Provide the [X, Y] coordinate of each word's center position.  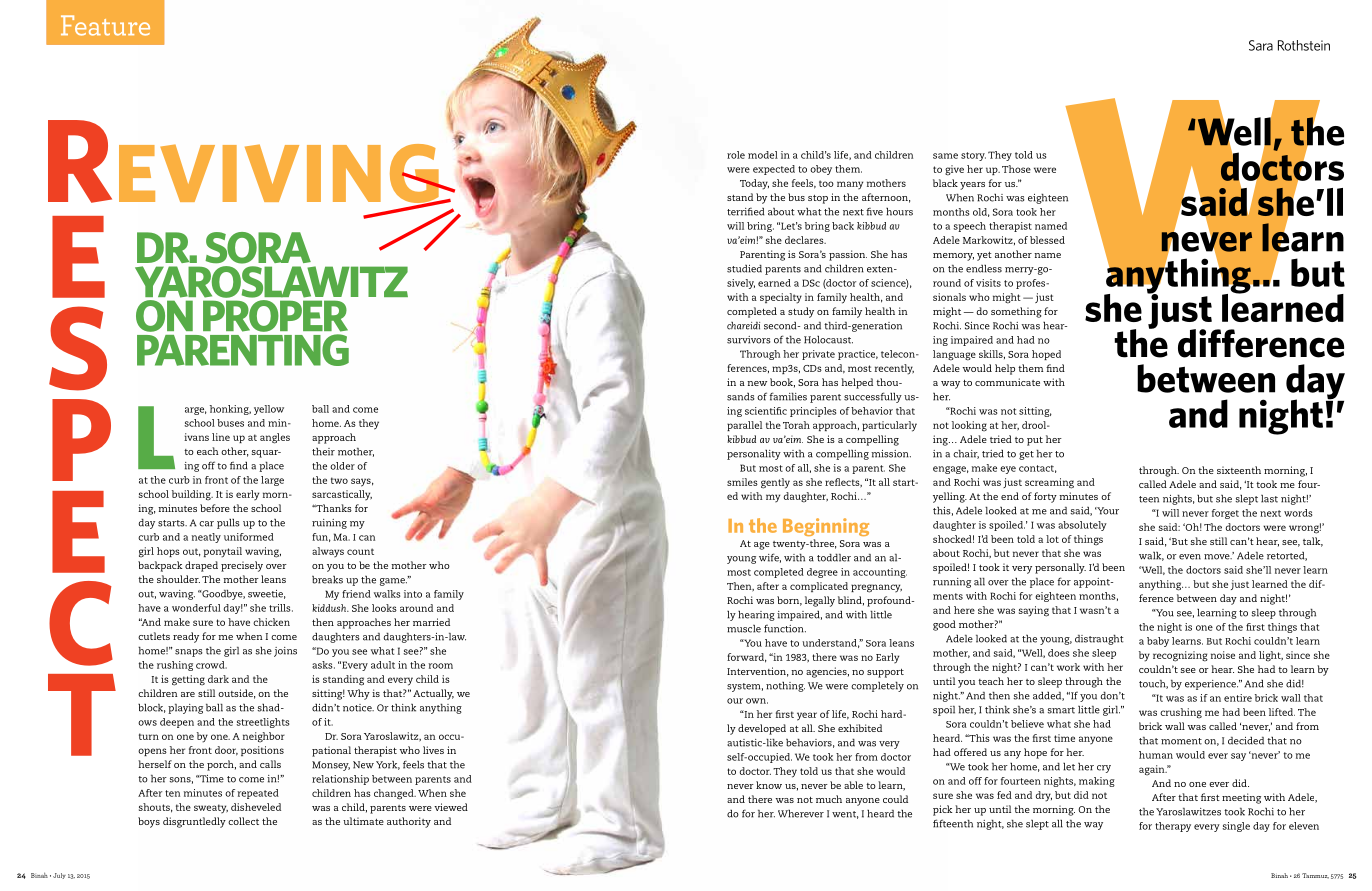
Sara [1261, 45]
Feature [105, 25]
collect [243, 821]
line [221, 437]
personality [754, 455]
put [1035, 441]
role [736, 155]
